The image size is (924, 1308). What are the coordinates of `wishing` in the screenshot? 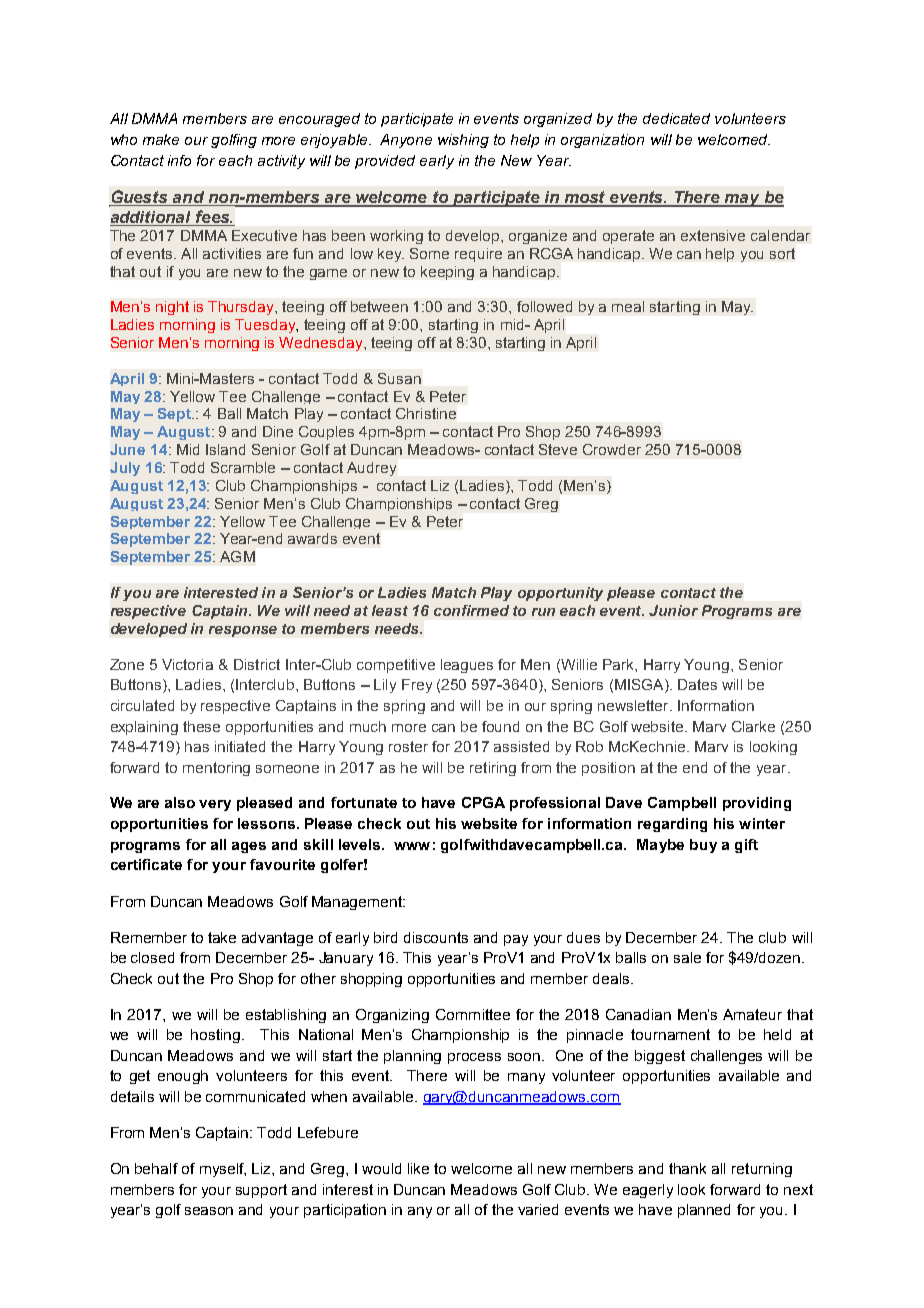 It's located at (463, 141).
